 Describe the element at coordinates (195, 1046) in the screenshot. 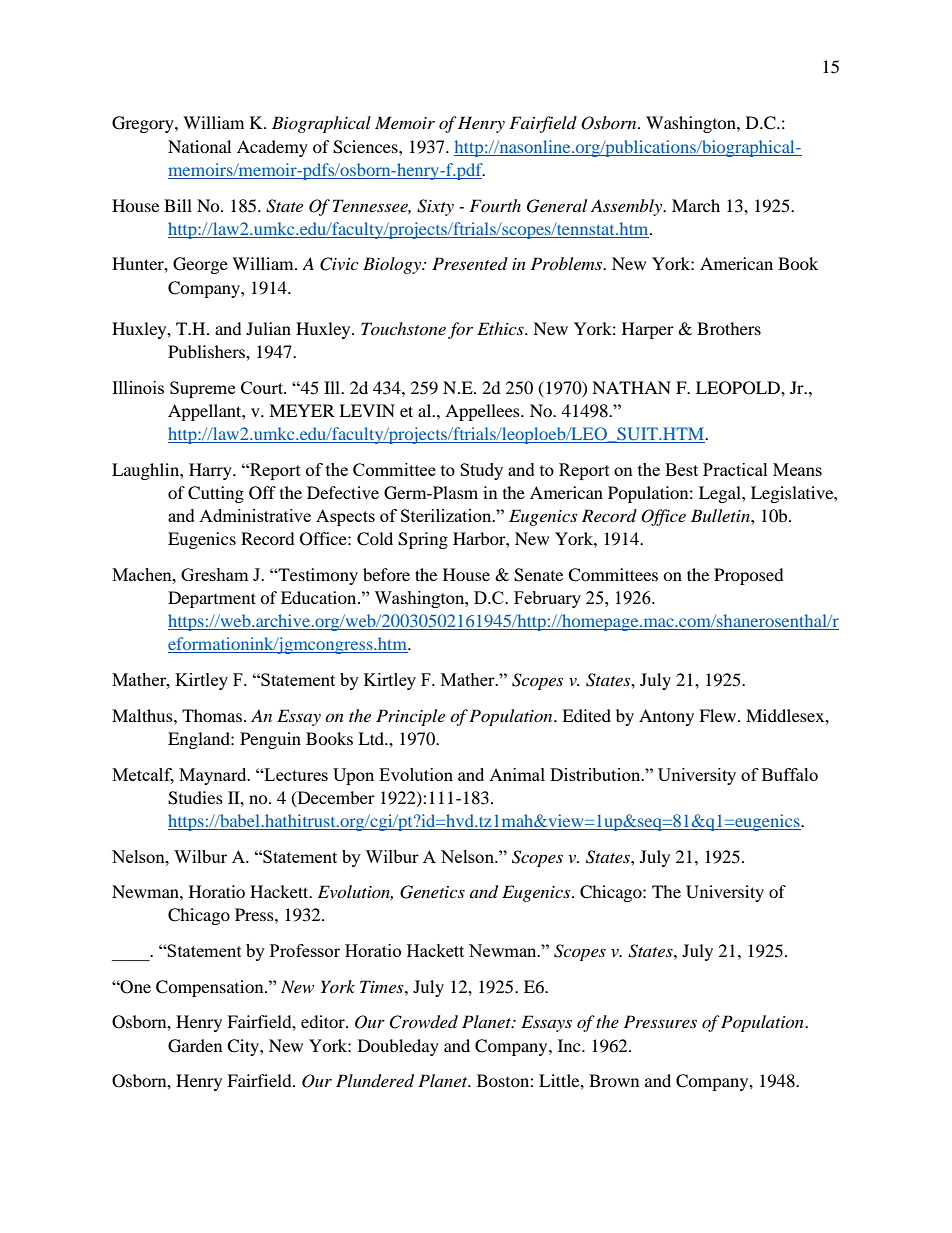

I see `Garden` at that location.
